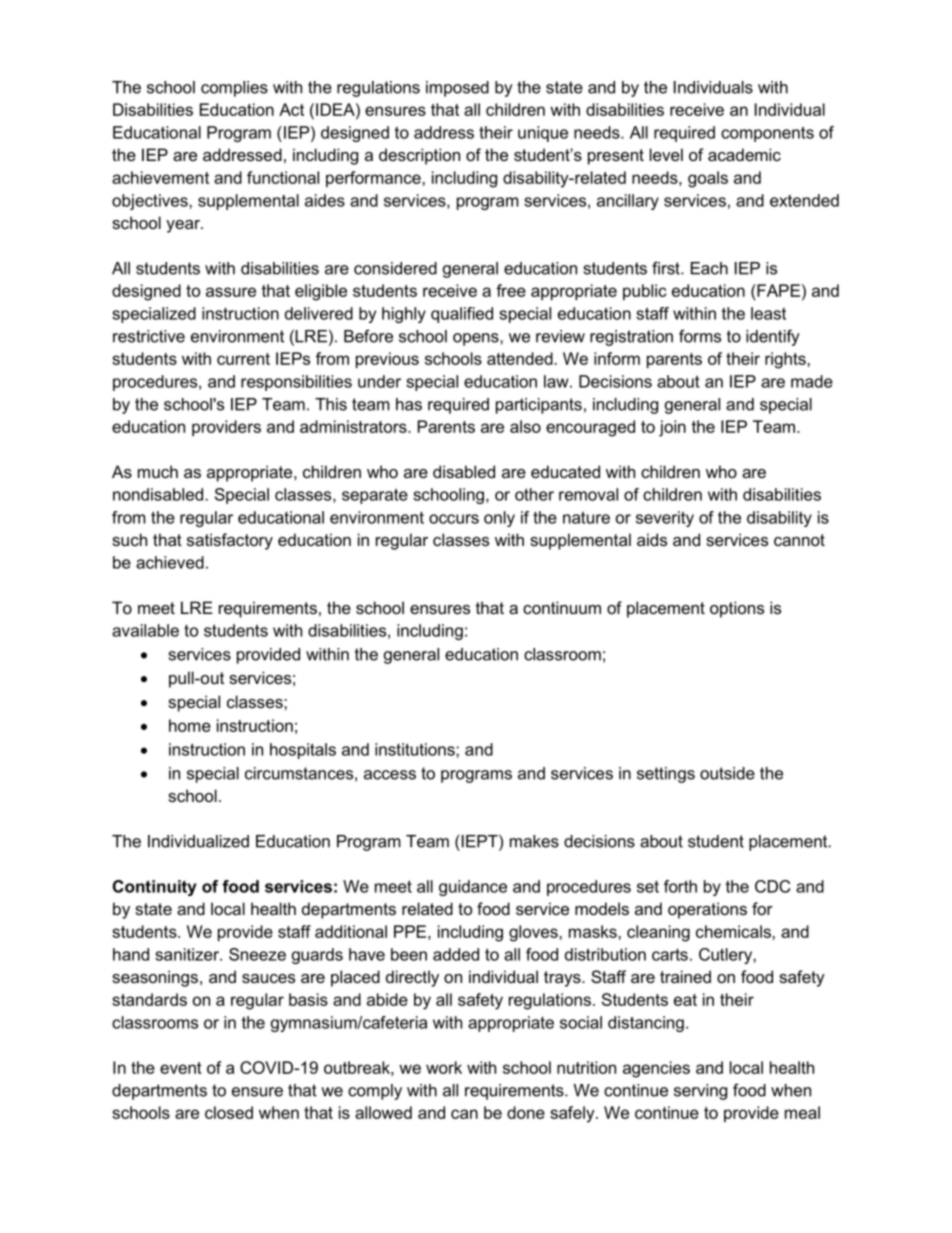 The image size is (952, 1233). Describe the element at coordinates (700, 1092) in the screenshot. I see `serving` at that location.
